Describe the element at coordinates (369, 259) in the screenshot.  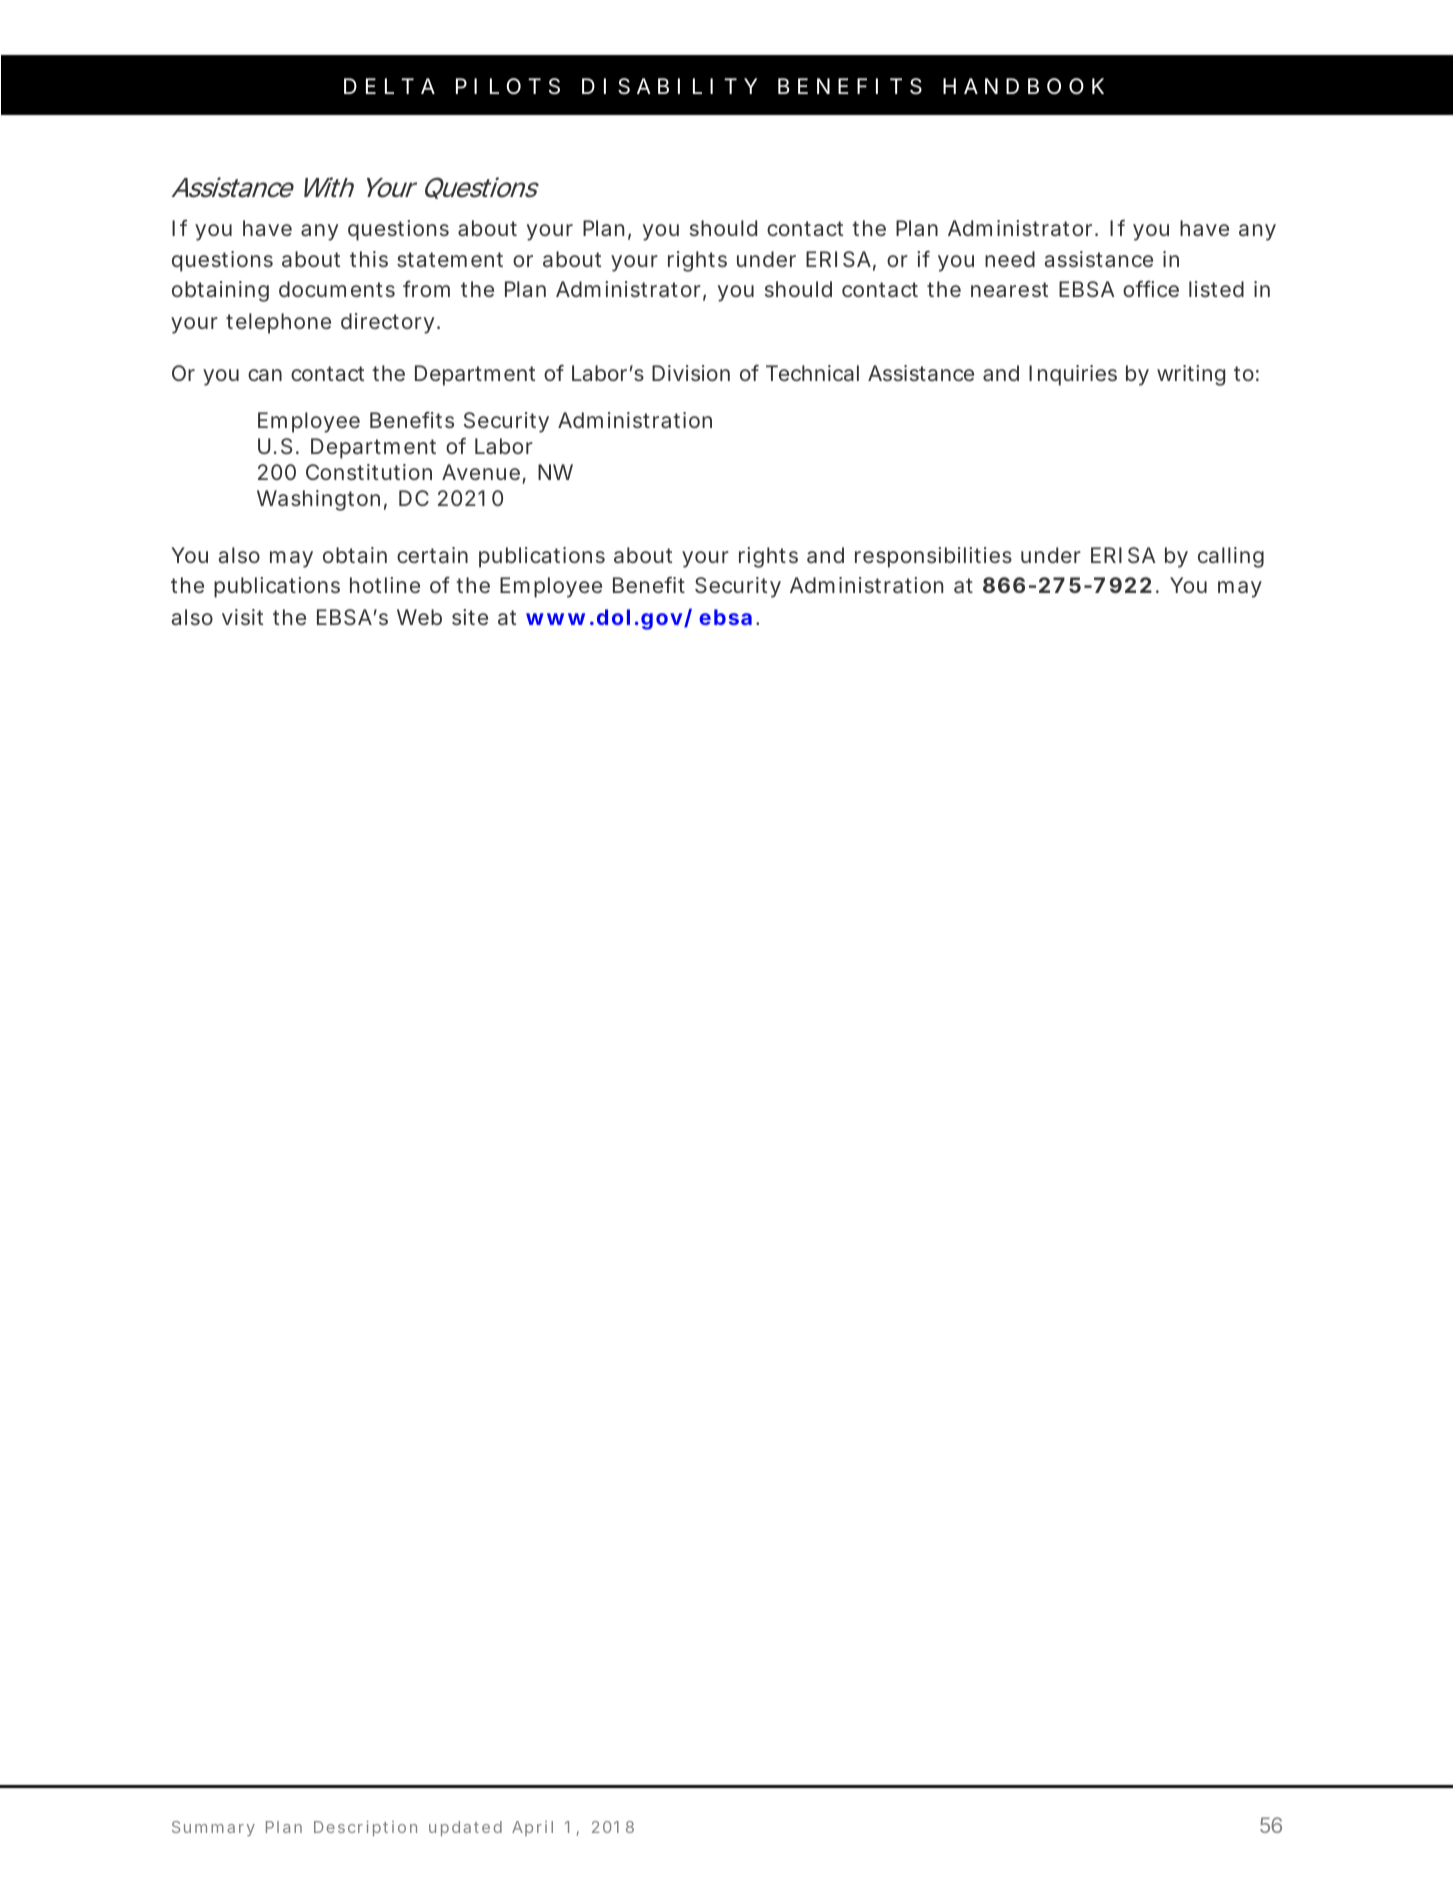
I see `this` at that location.
